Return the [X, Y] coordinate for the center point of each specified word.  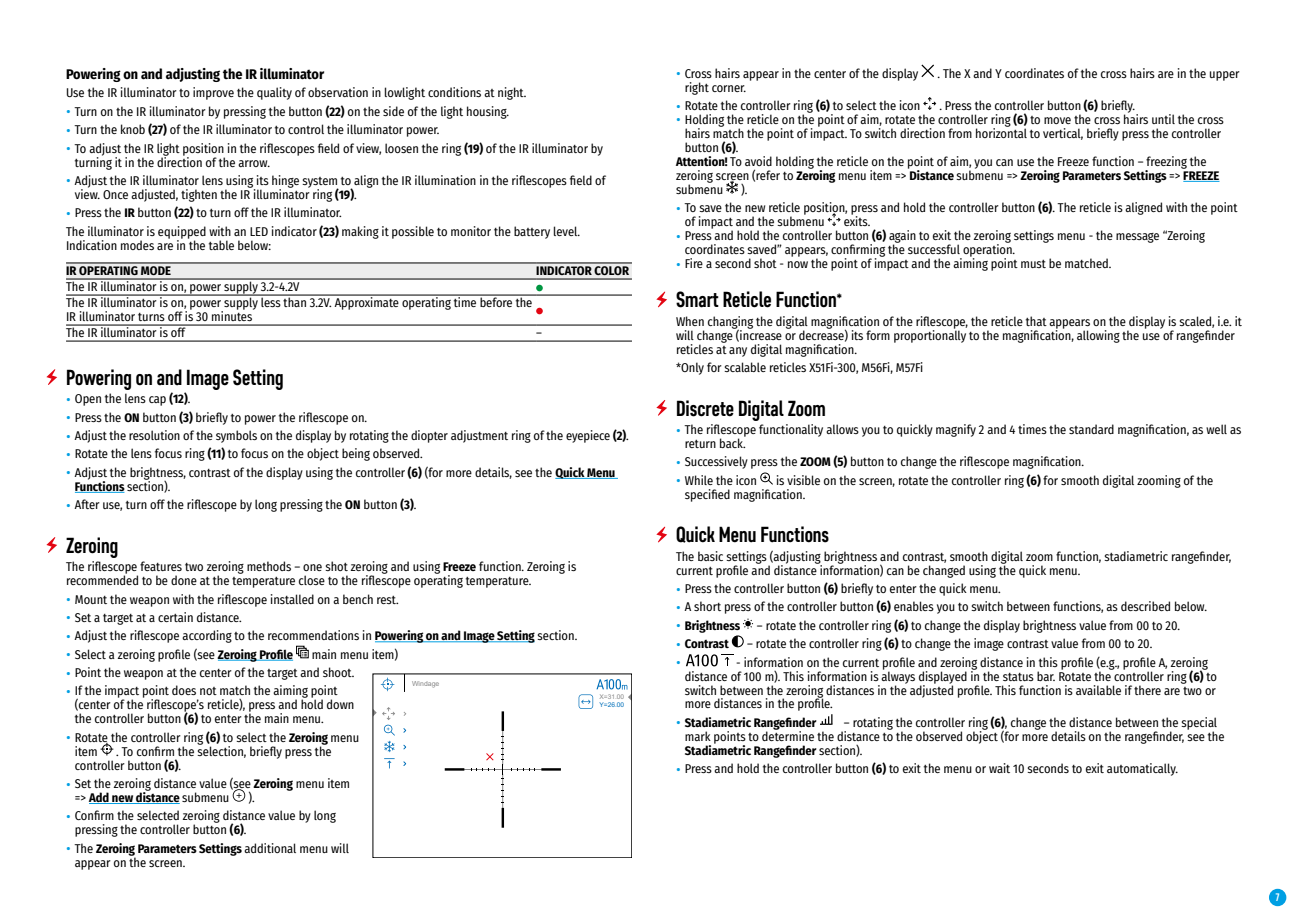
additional [270, 848]
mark [698, 736]
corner [729, 88]
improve [213, 93]
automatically [1142, 769]
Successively [716, 462]
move [1057, 120]
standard [1091, 429]
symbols [236, 436]
